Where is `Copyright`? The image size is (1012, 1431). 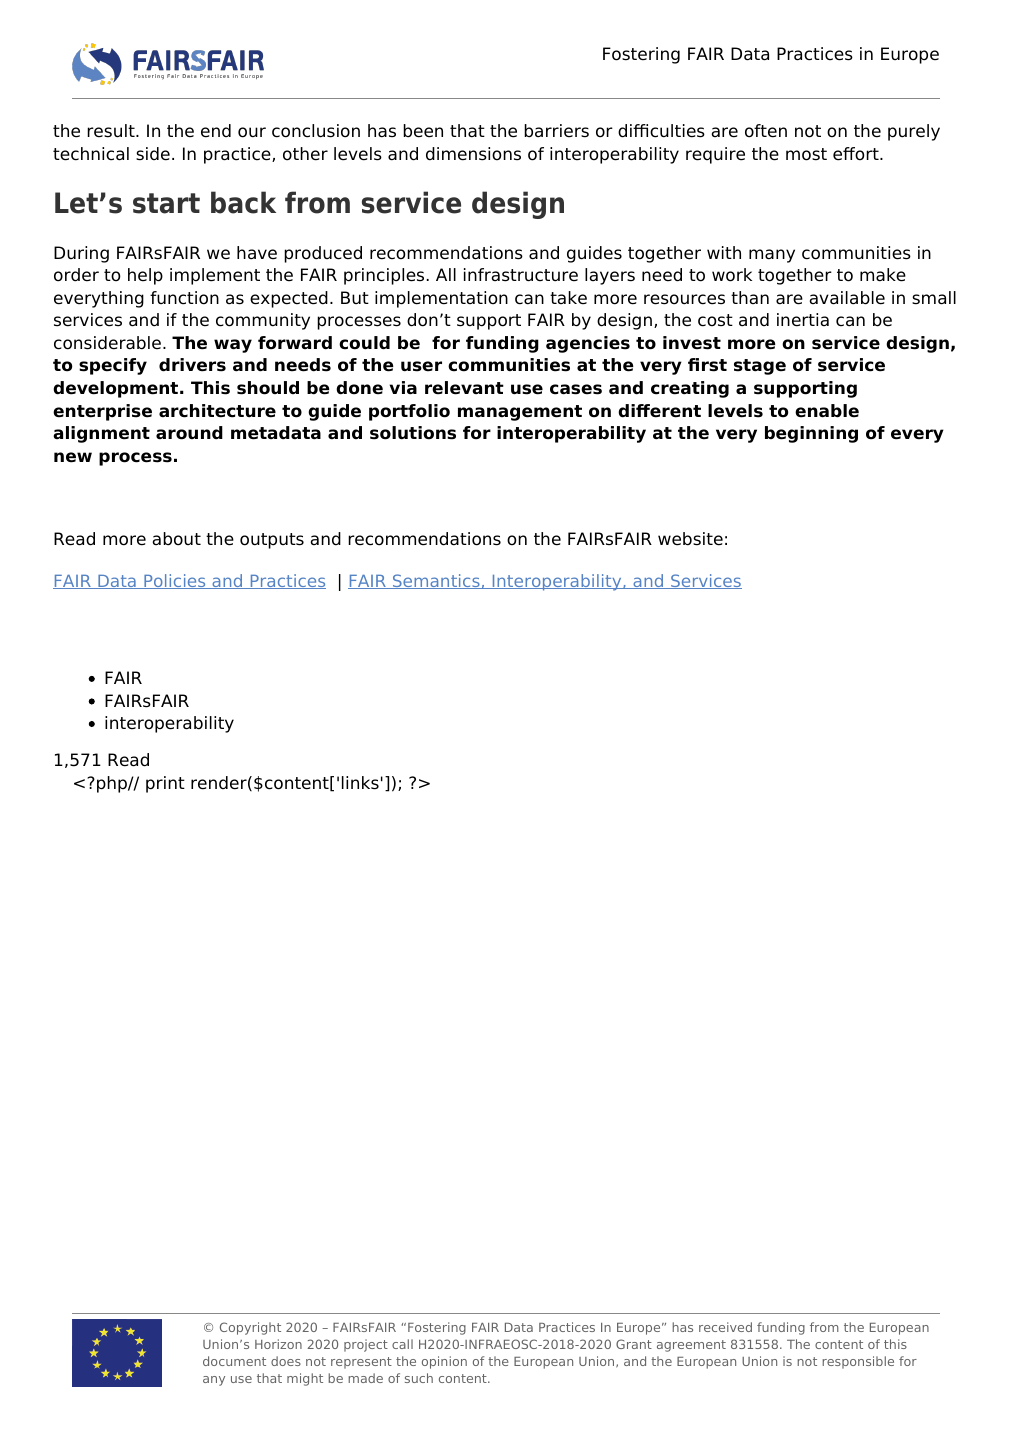 Copyright is located at coordinates (250, 1328).
